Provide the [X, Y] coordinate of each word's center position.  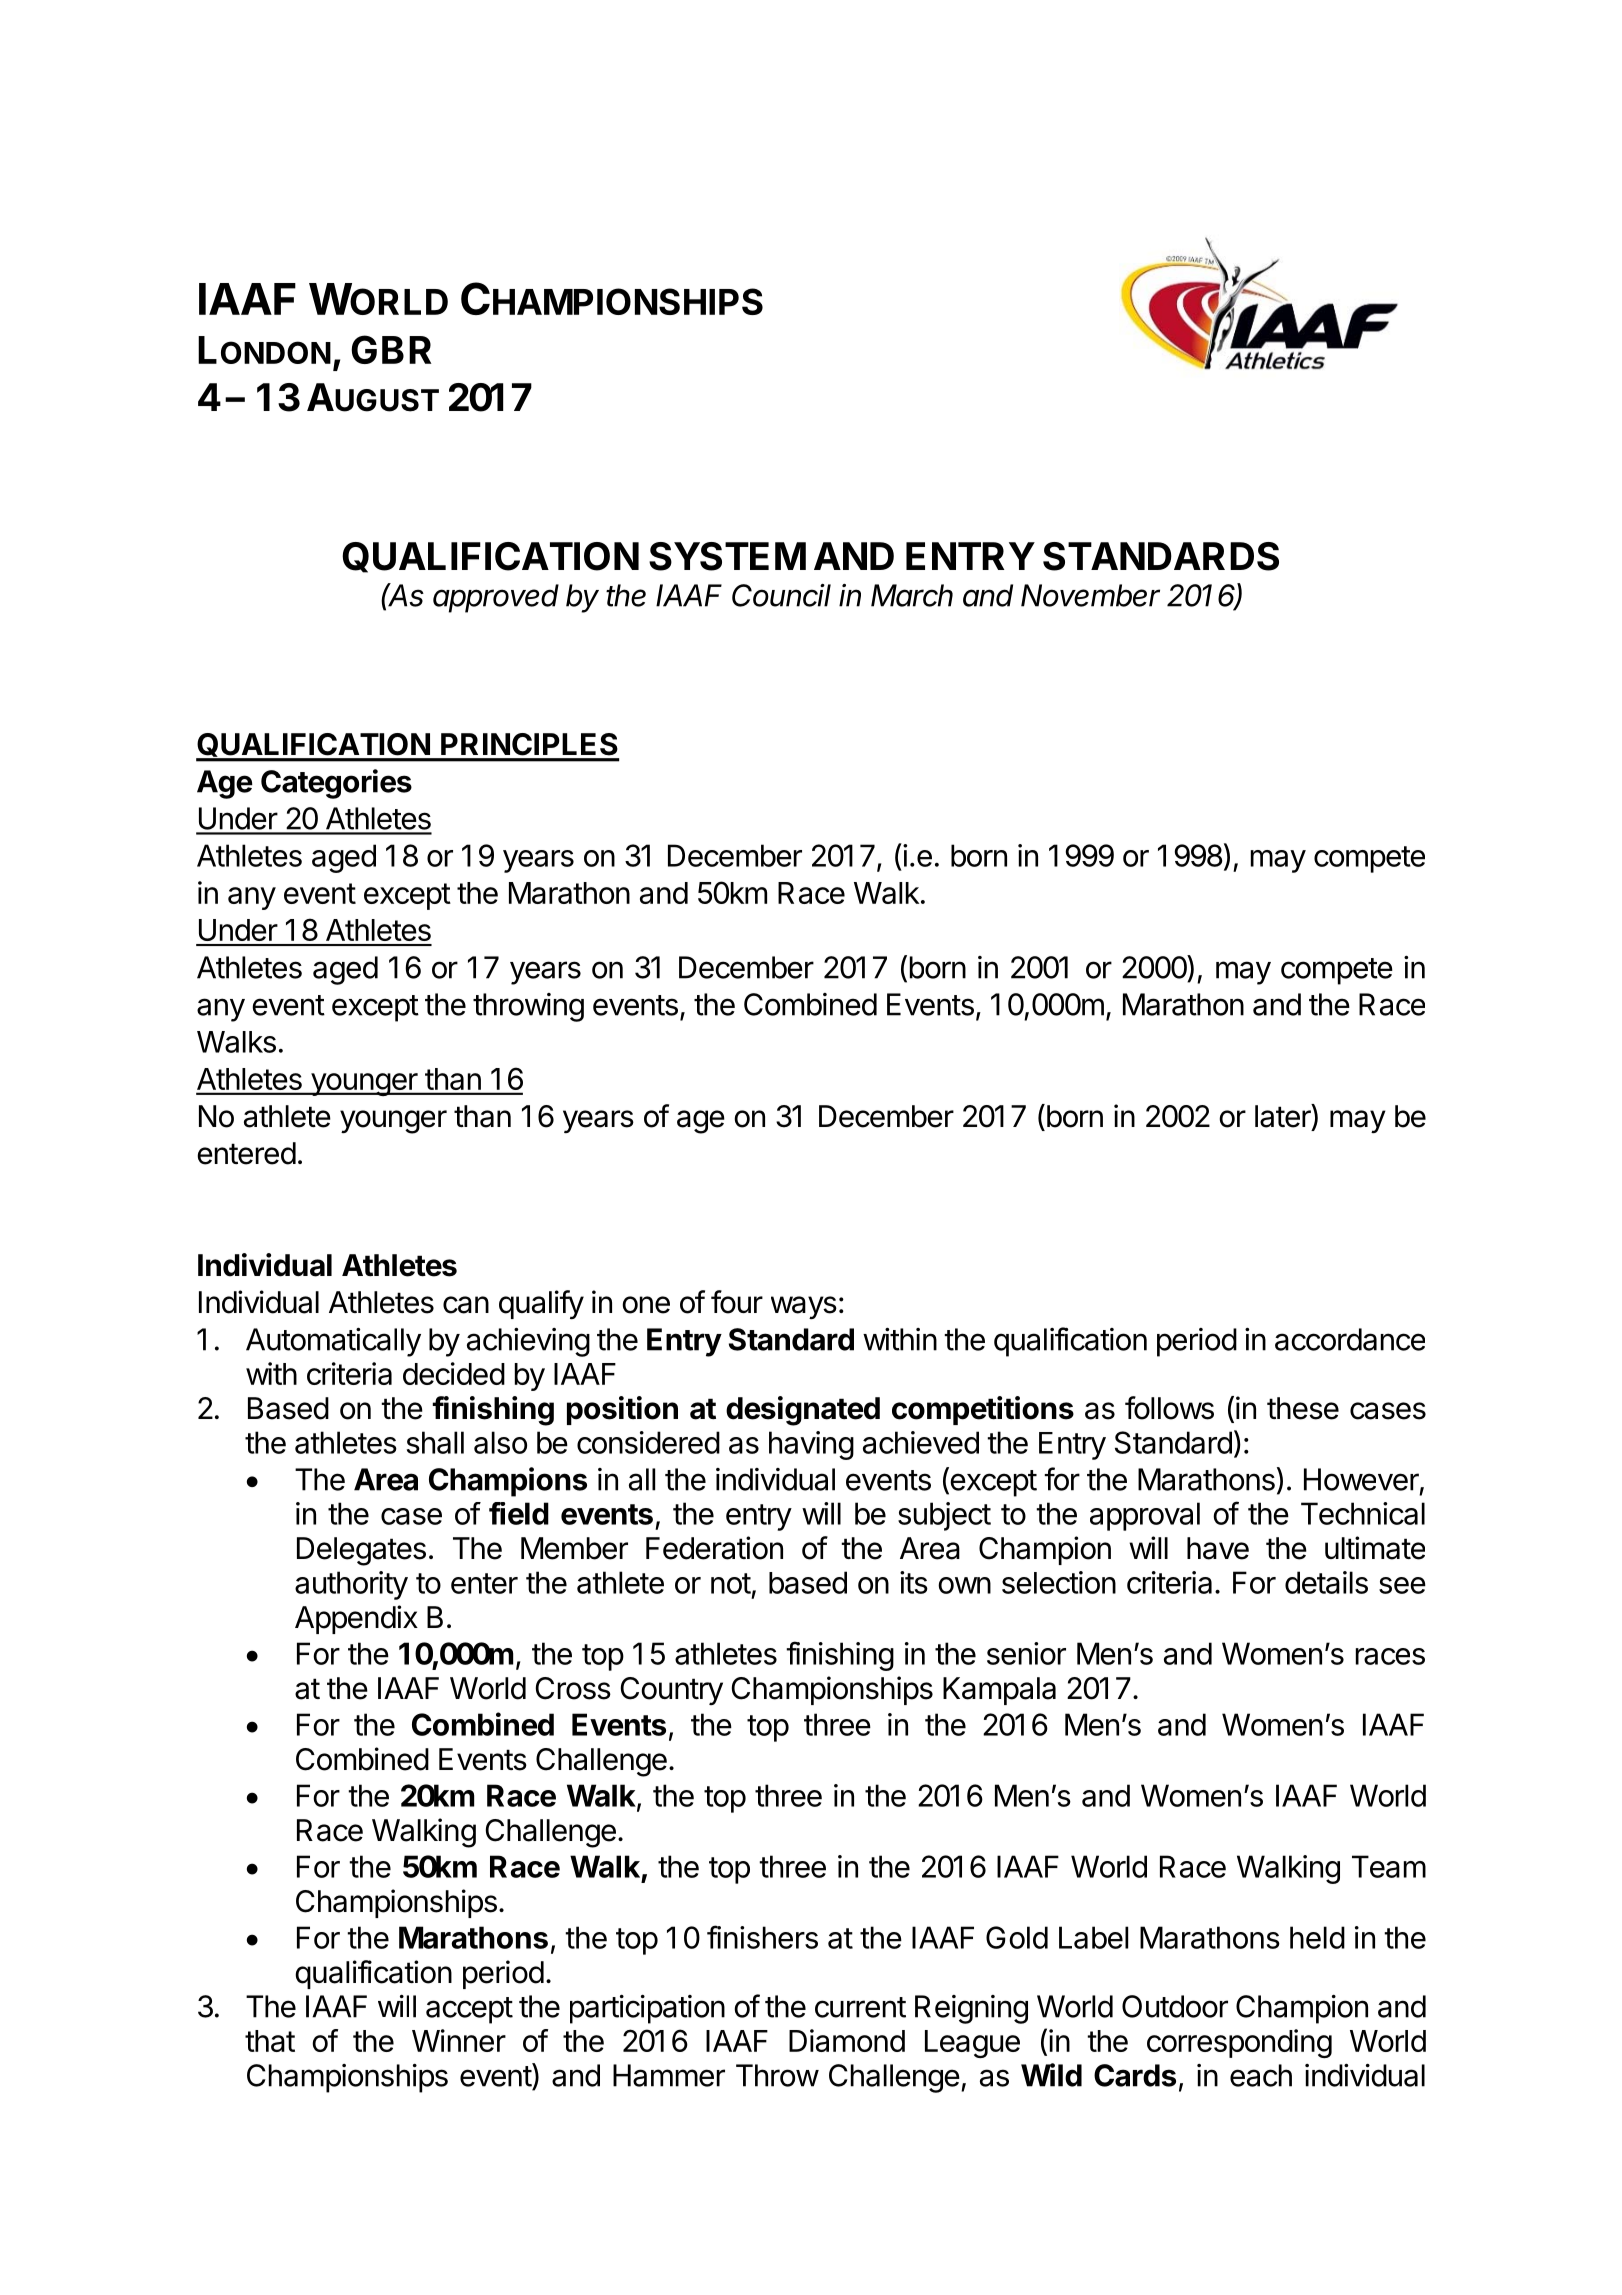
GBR [391, 349]
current [860, 2007]
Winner [459, 2040]
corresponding [1239, 2043]
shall [435, 1442]
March [912, 595]
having [811, 1445]
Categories [336, 784]
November [1090, 595]
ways [804, 1307]
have [1218, 1548]
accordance [1350, 1339]
